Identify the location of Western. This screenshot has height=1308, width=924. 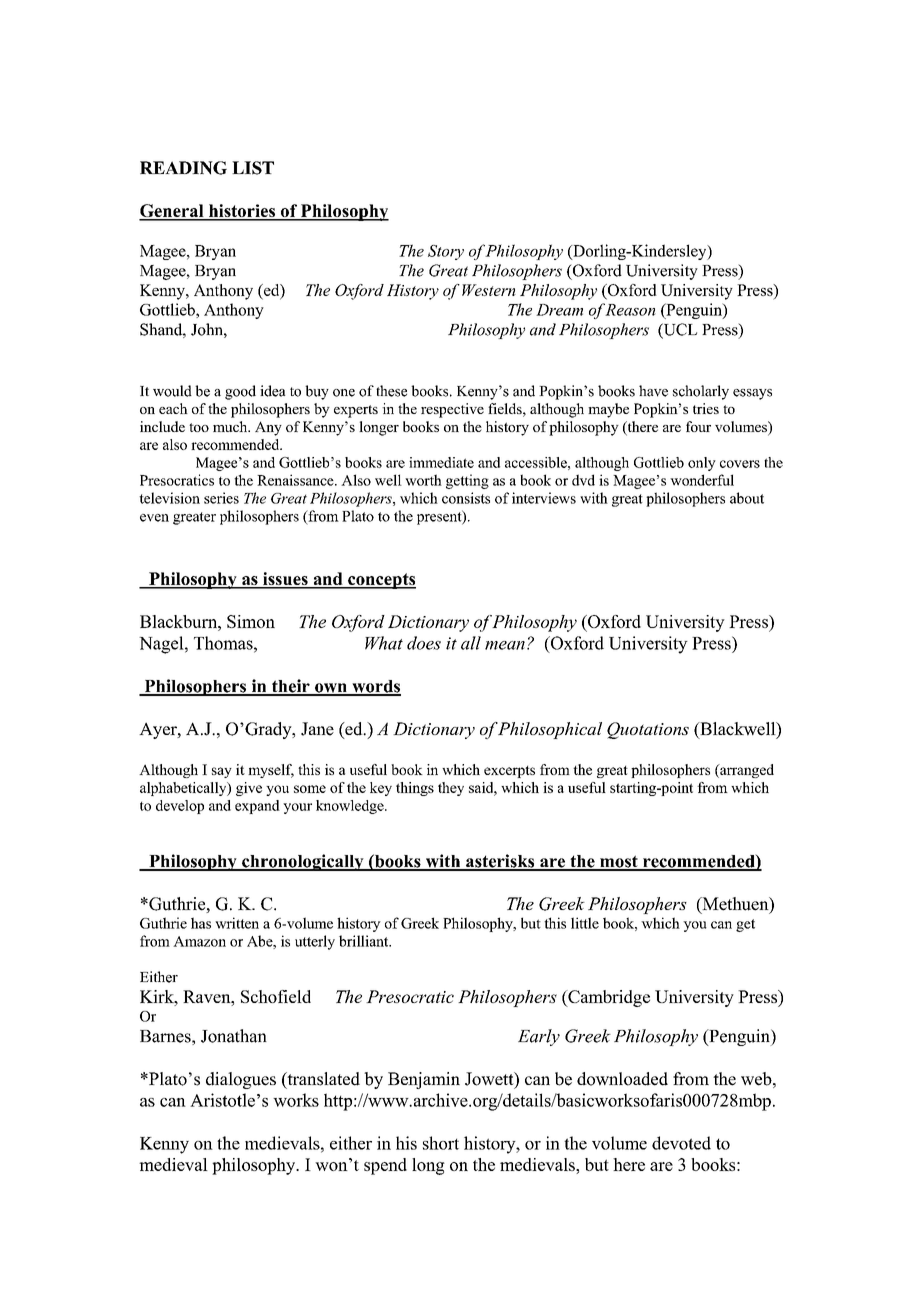
(489, 290).
